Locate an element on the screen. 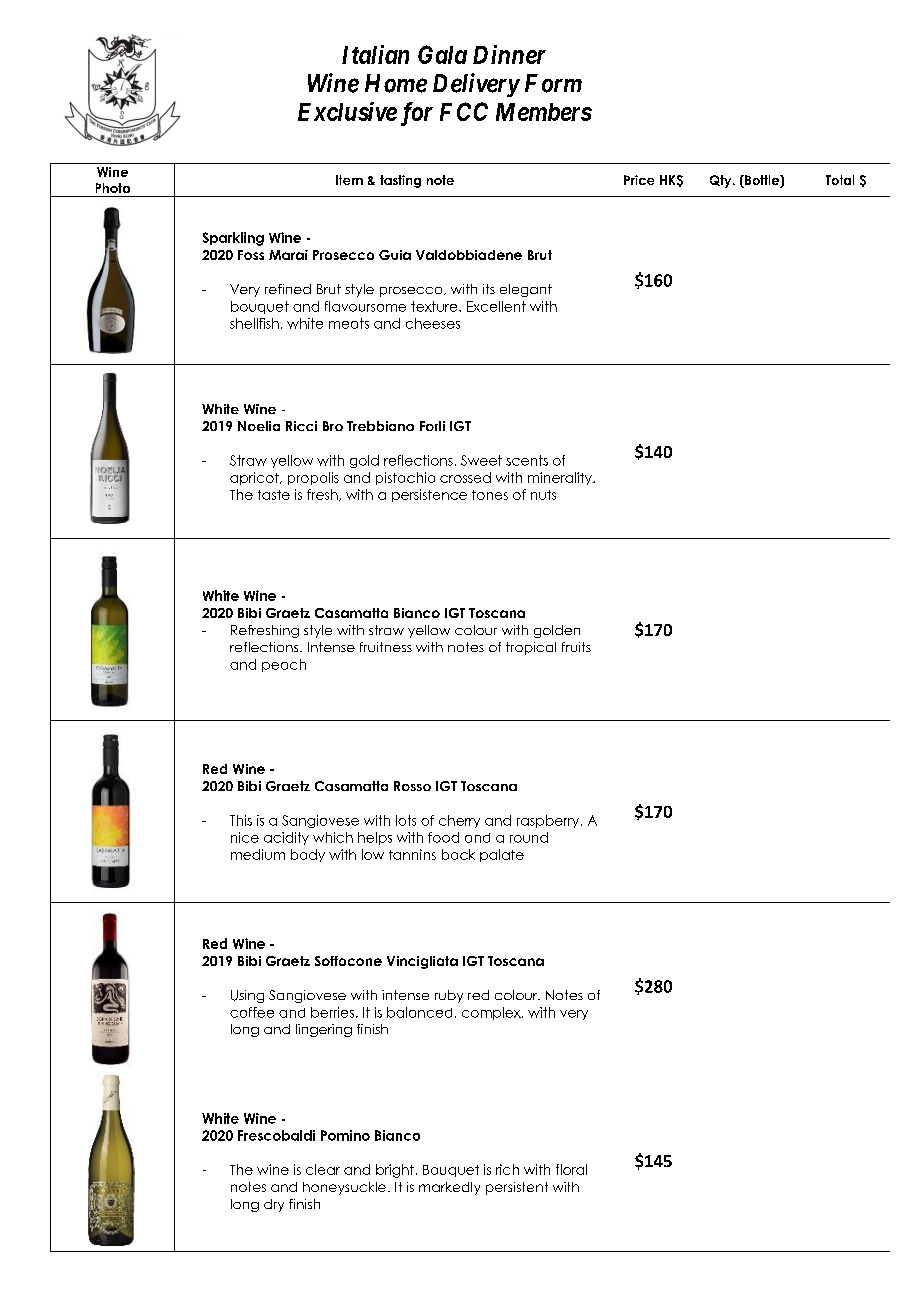 The width and height of the screenshot is (924, 1307). food is located at coordinates (443, 837).
